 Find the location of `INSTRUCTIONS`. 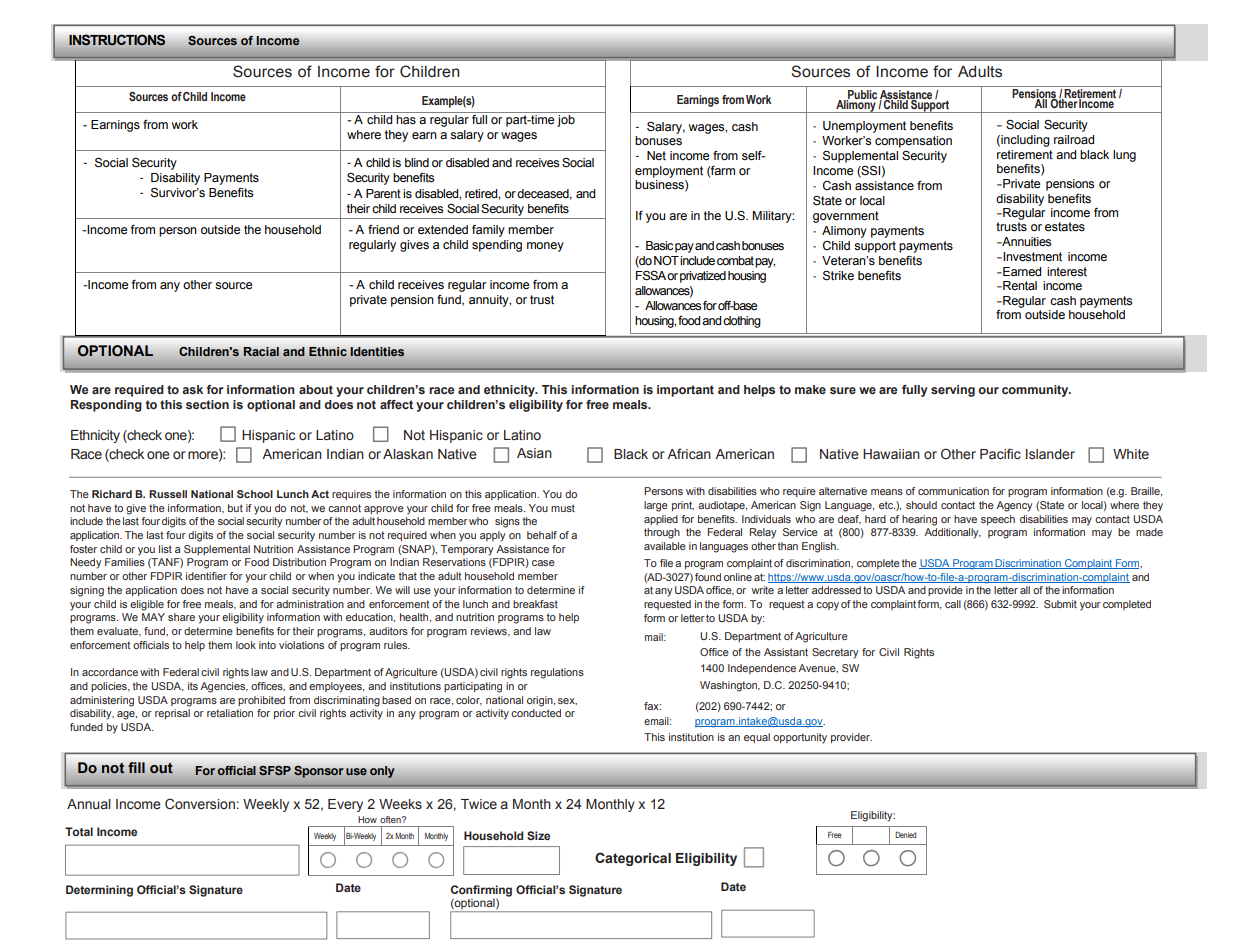

INSTRUCTIONS is located at coordinates (117, 40).
